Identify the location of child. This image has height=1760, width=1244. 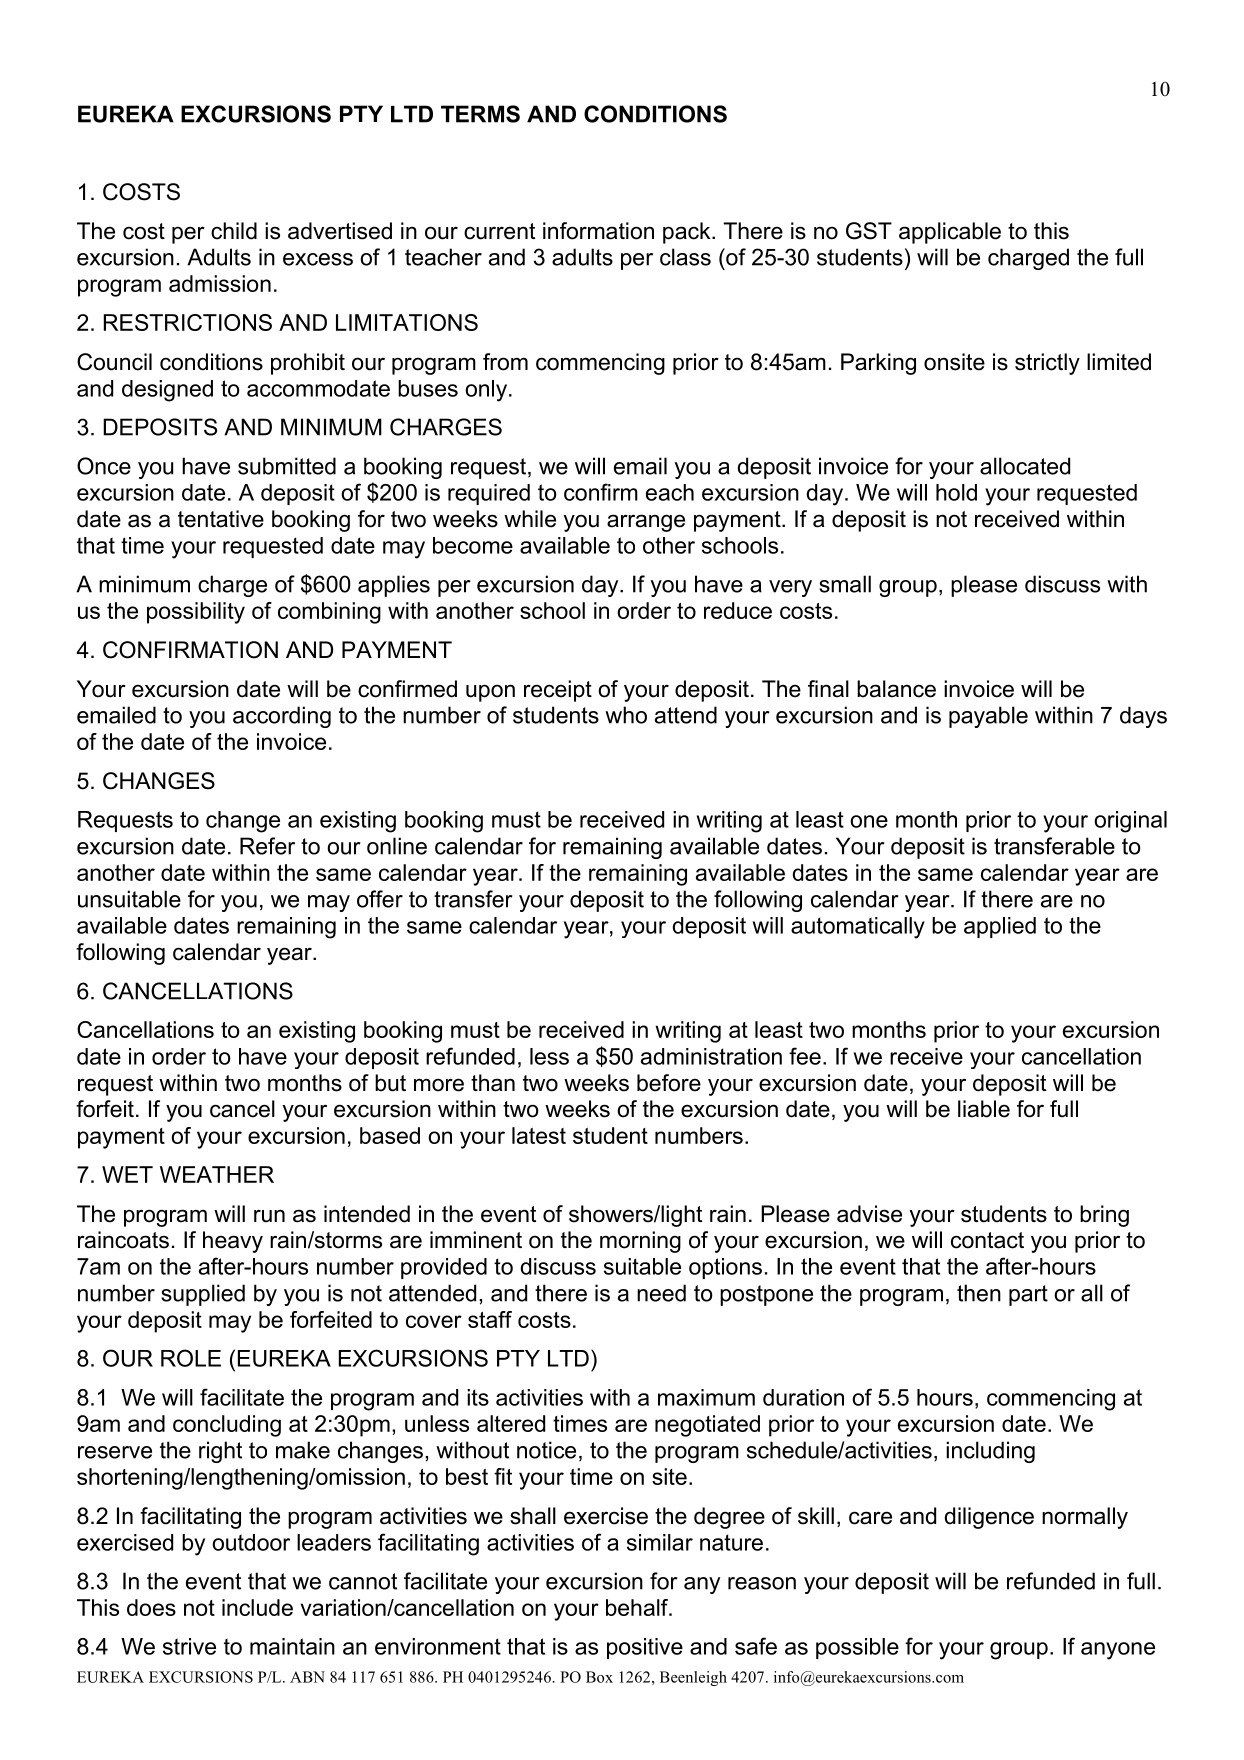
(234, 231).
